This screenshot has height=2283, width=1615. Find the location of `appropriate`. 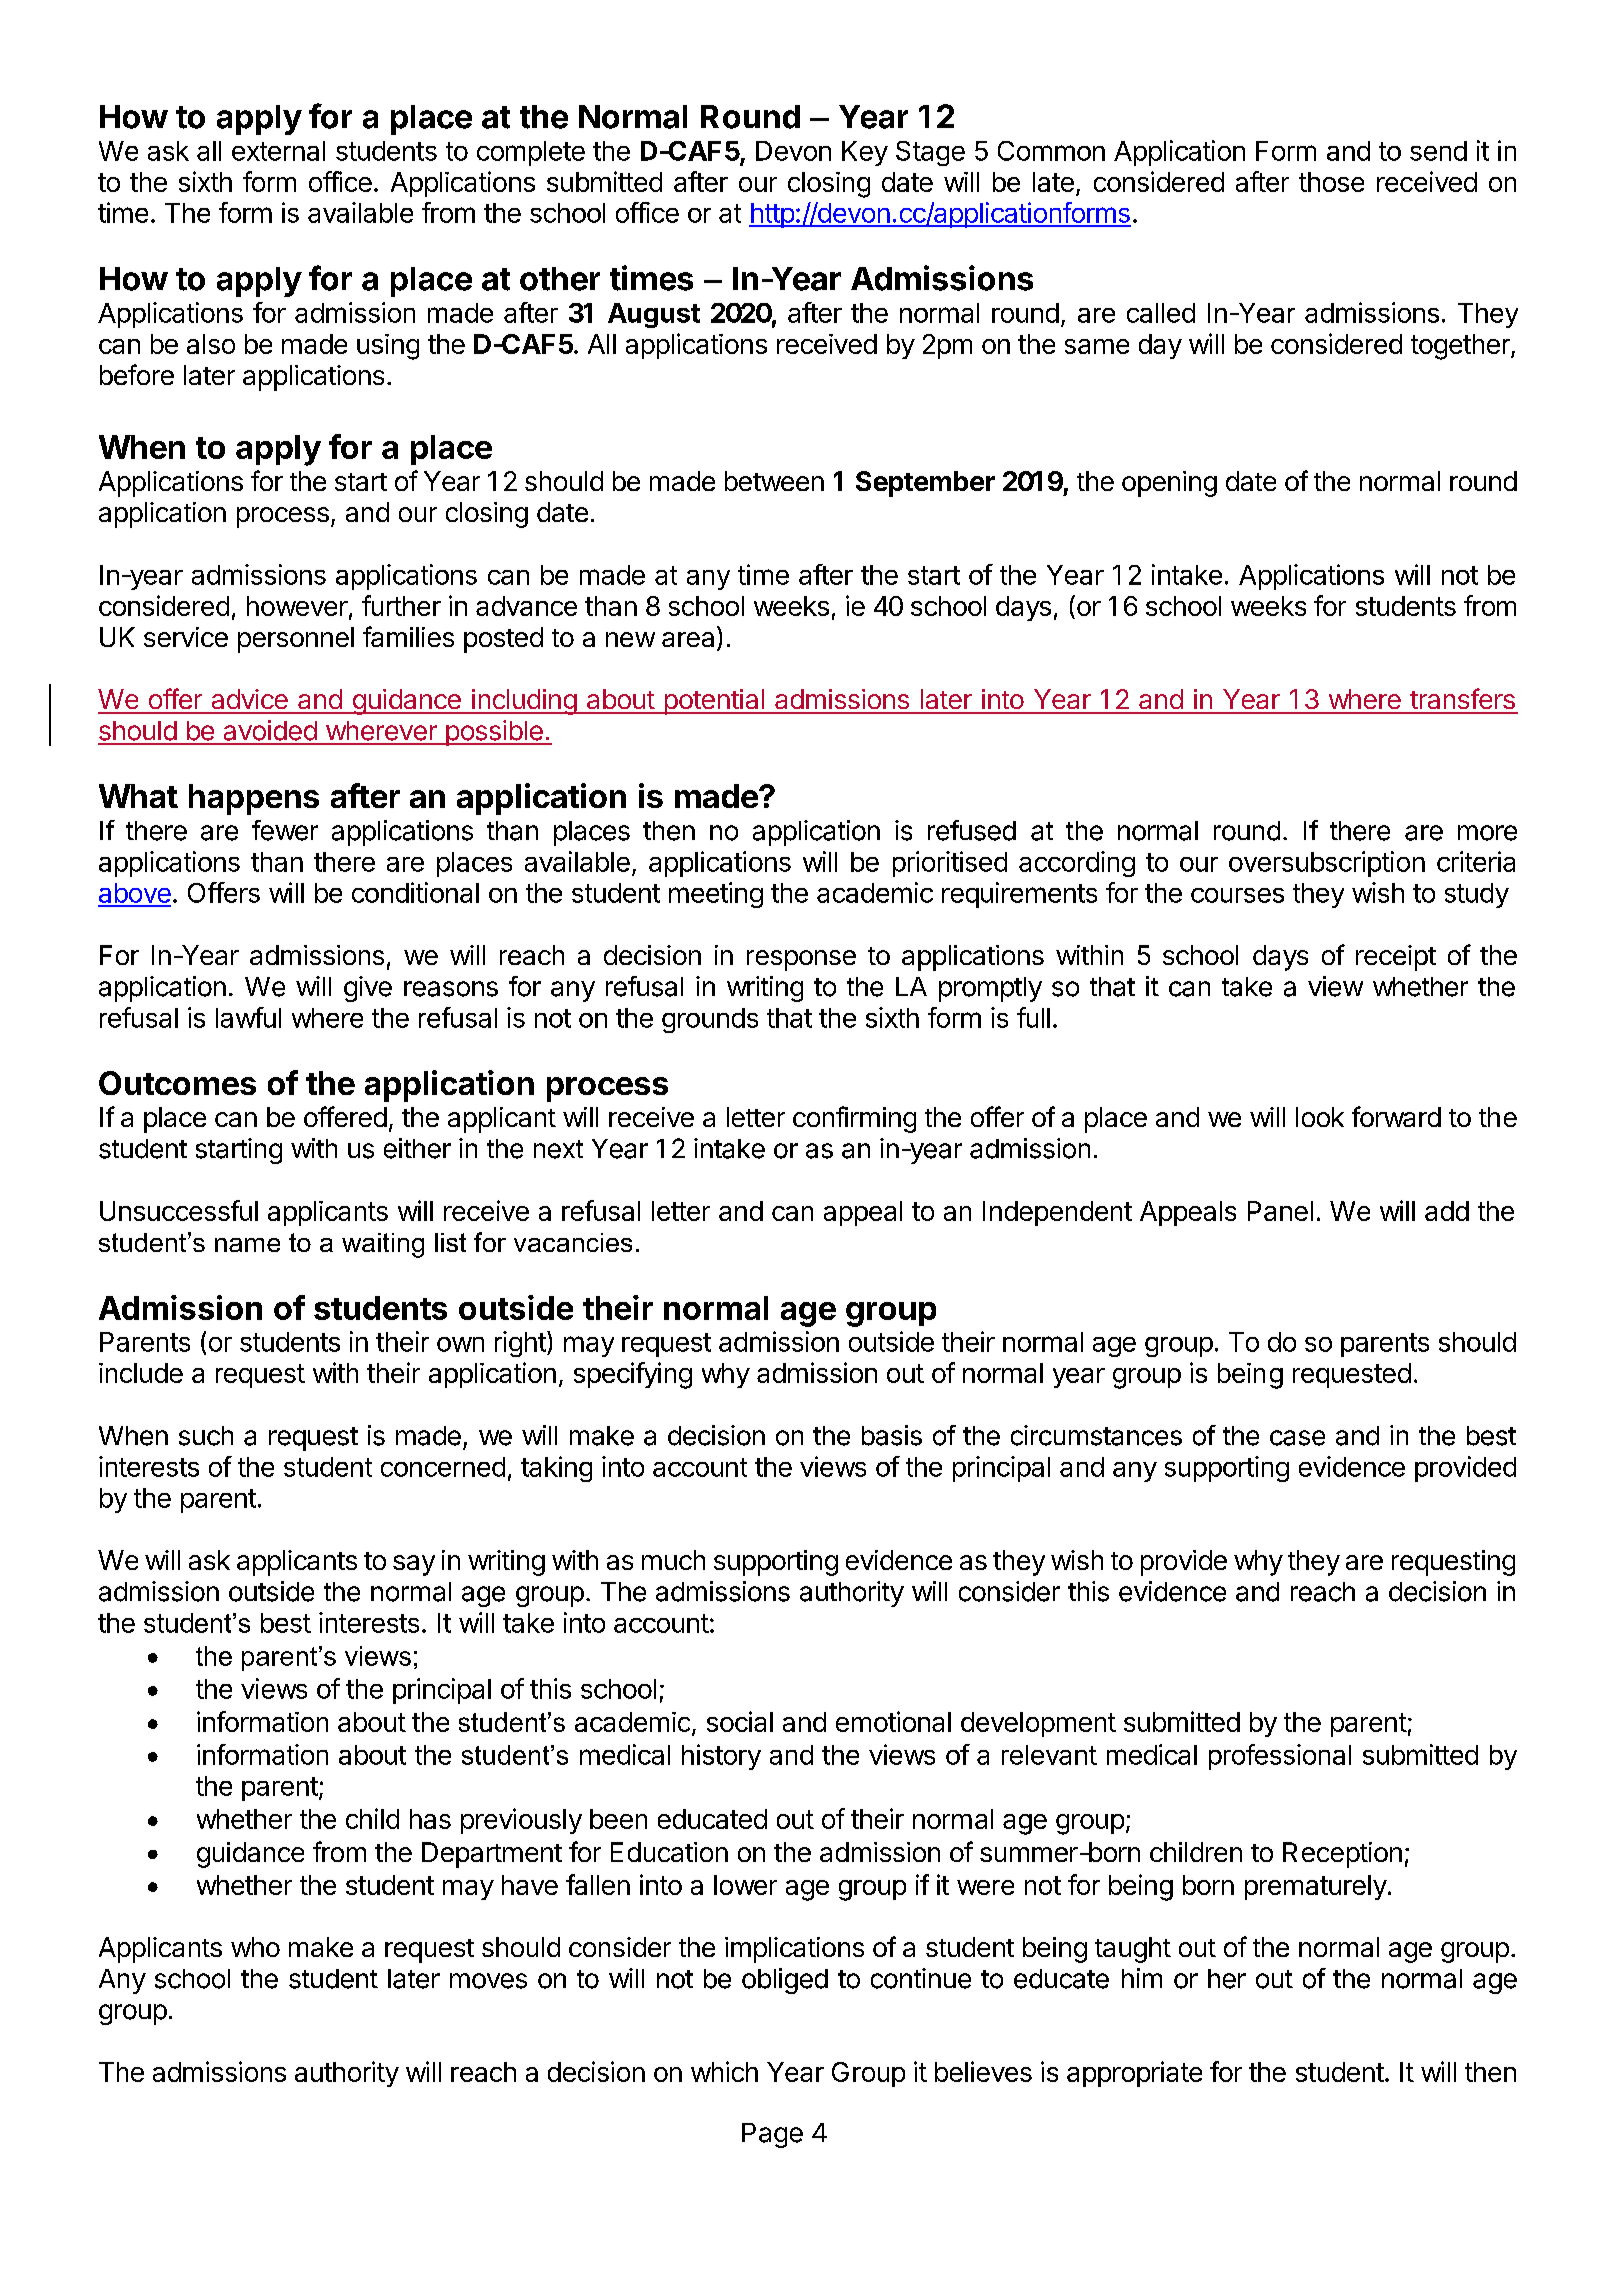

appropriate is located at coordinates (1134, 2074).
